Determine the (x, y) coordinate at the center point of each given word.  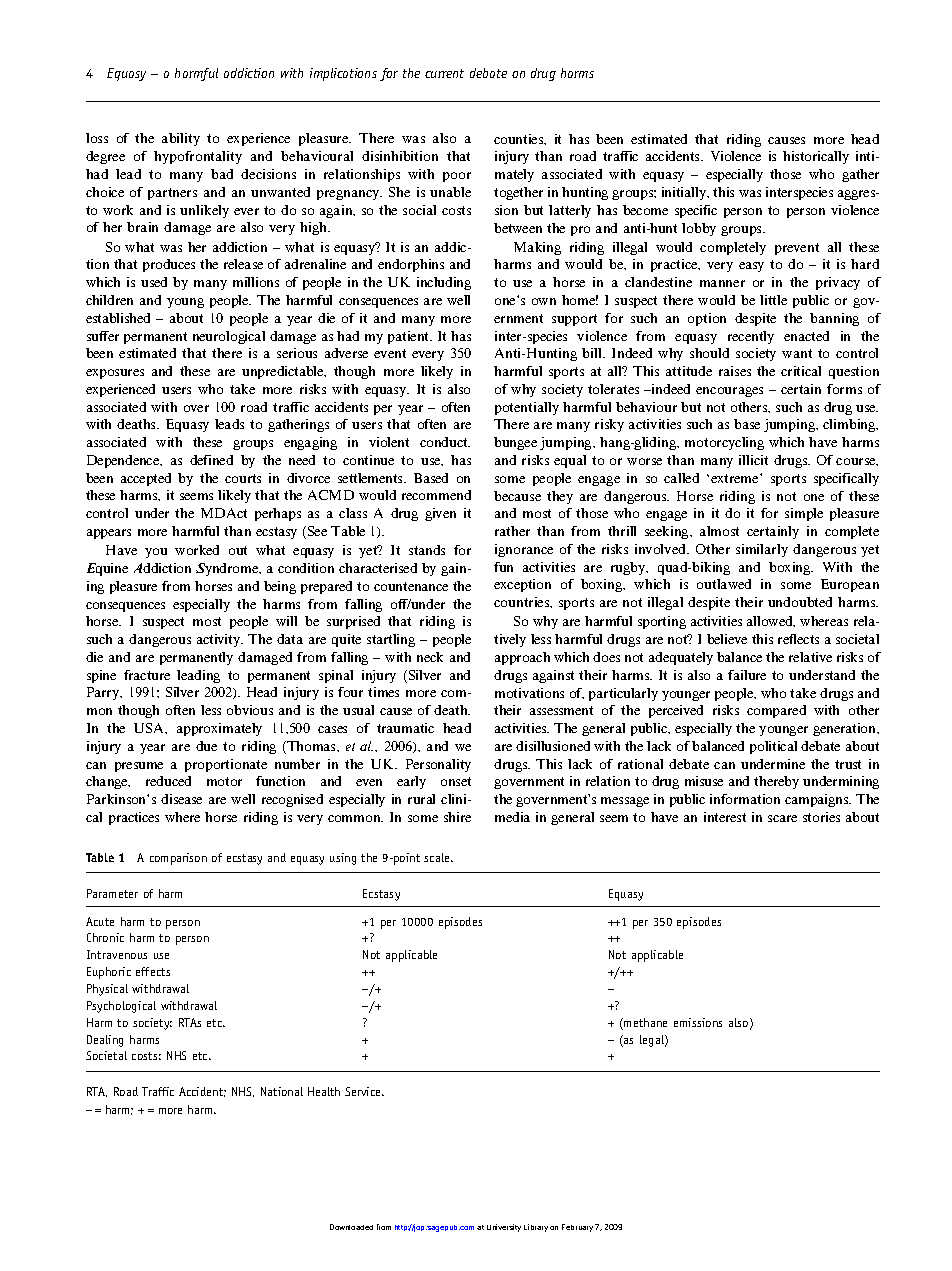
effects (153, 971)
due (206, 746)
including (444, 283)
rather (512, 531)
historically (816, 157)
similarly (762, 550)
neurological (229, 337)
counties (520, 139)
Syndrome (228, 569)
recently (751, 337)
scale (438, 857)
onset (456, 781)
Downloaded (351, 1227)
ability (181, 139)
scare (782, 818)
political (773, 747)
